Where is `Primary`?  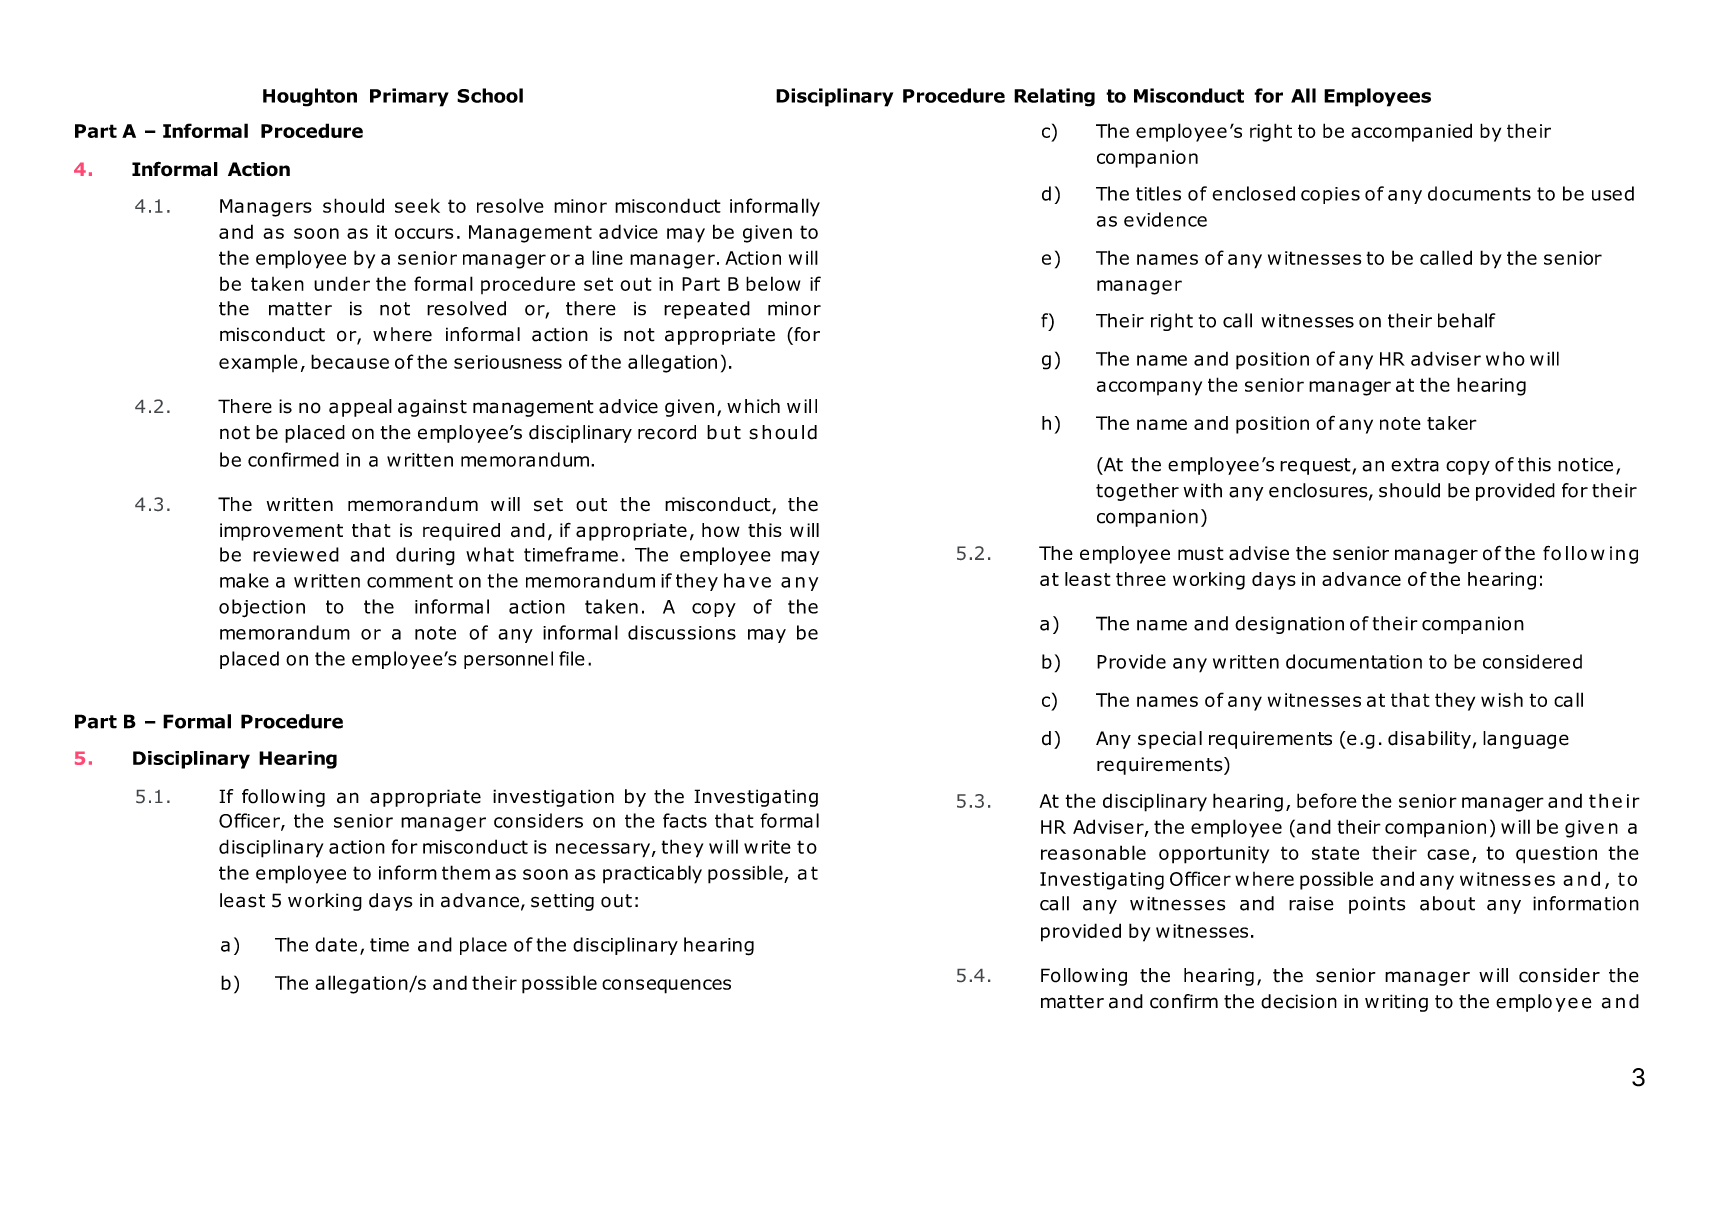
Primary is located at coordinates (409, 97).
